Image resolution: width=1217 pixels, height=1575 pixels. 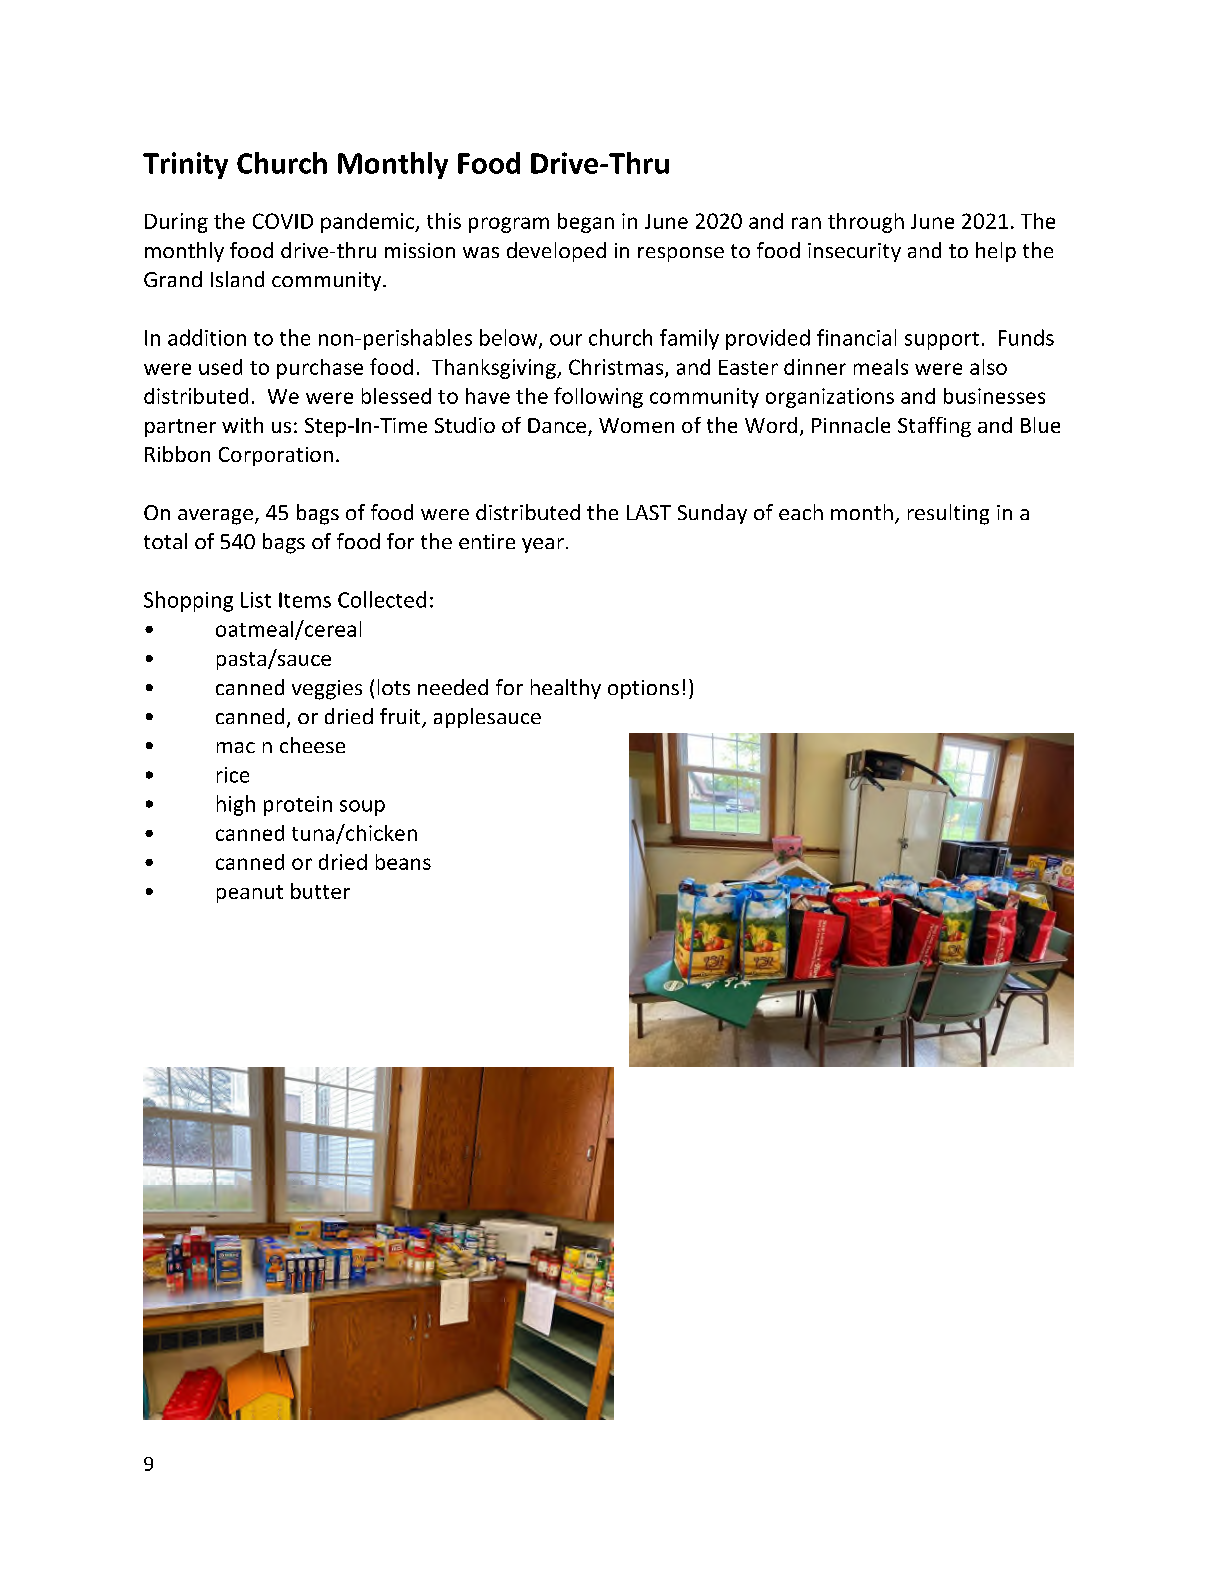 What do you see at coordinates (403, 862) in the screenshot?
I see `beans` at bounding box center [403, 862].
